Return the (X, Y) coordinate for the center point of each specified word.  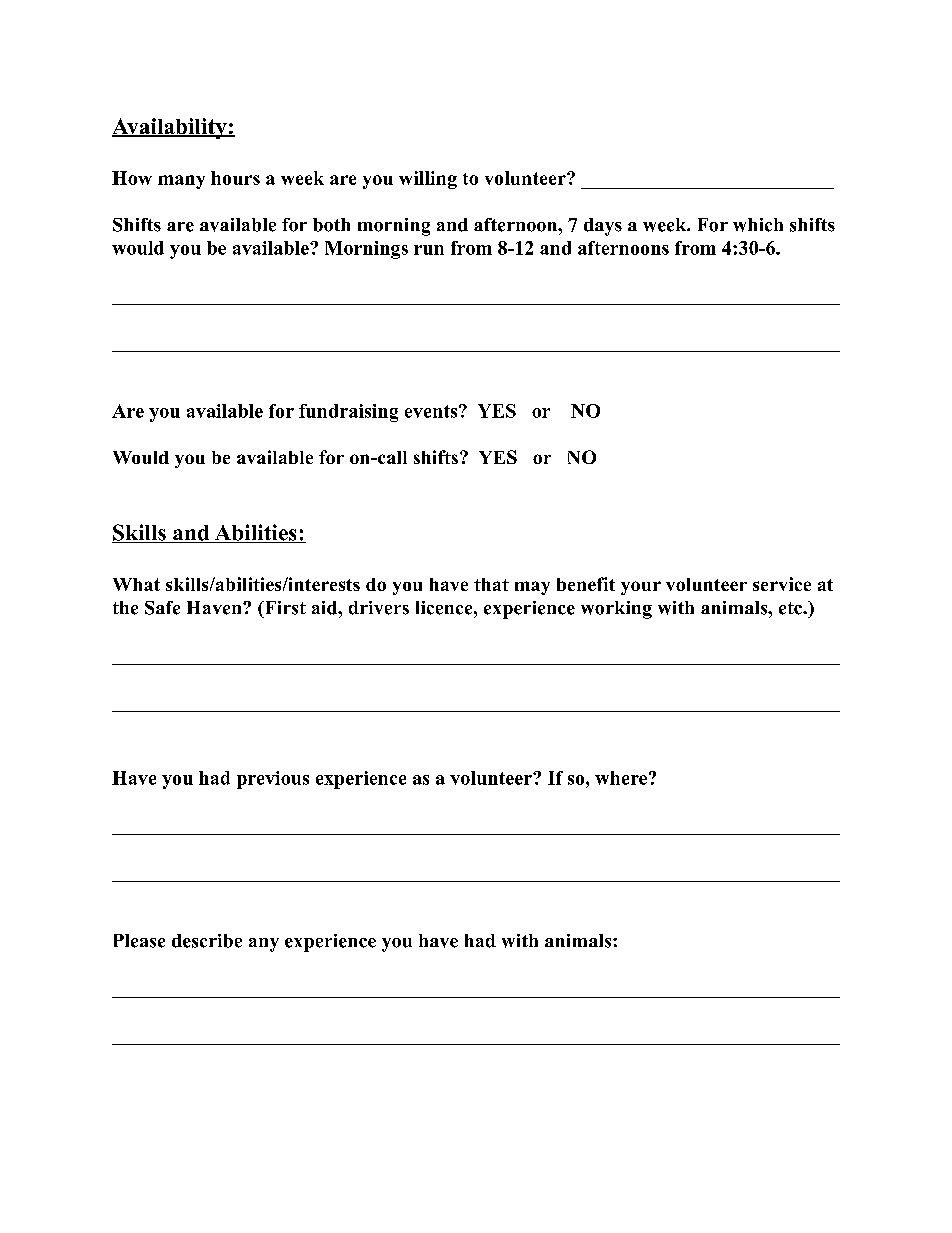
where (621, 778)
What (136, 584)
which (758, 225)
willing (428, 180)
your (641, 588)
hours (235, 178)
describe (207, 941)
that (491, 584)
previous (273, 780)
